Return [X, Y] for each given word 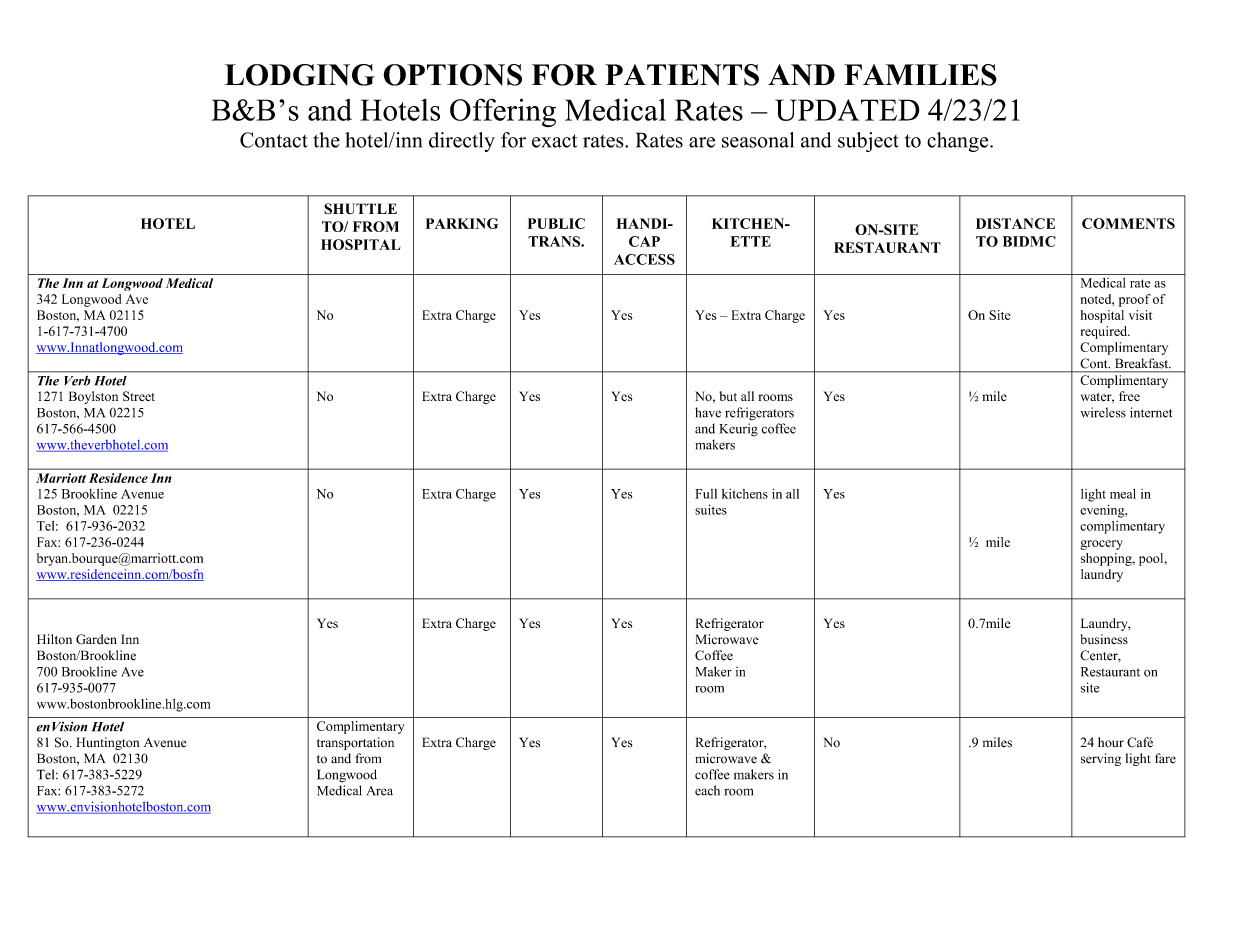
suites [711, 509]
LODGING [300, 75]
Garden [96, 639]
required [1105, 332]
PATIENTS [682, 75]
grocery [1101, 545]
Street [139, 396]
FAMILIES [920, 75]
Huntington [107, 743]
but [728, 396]
